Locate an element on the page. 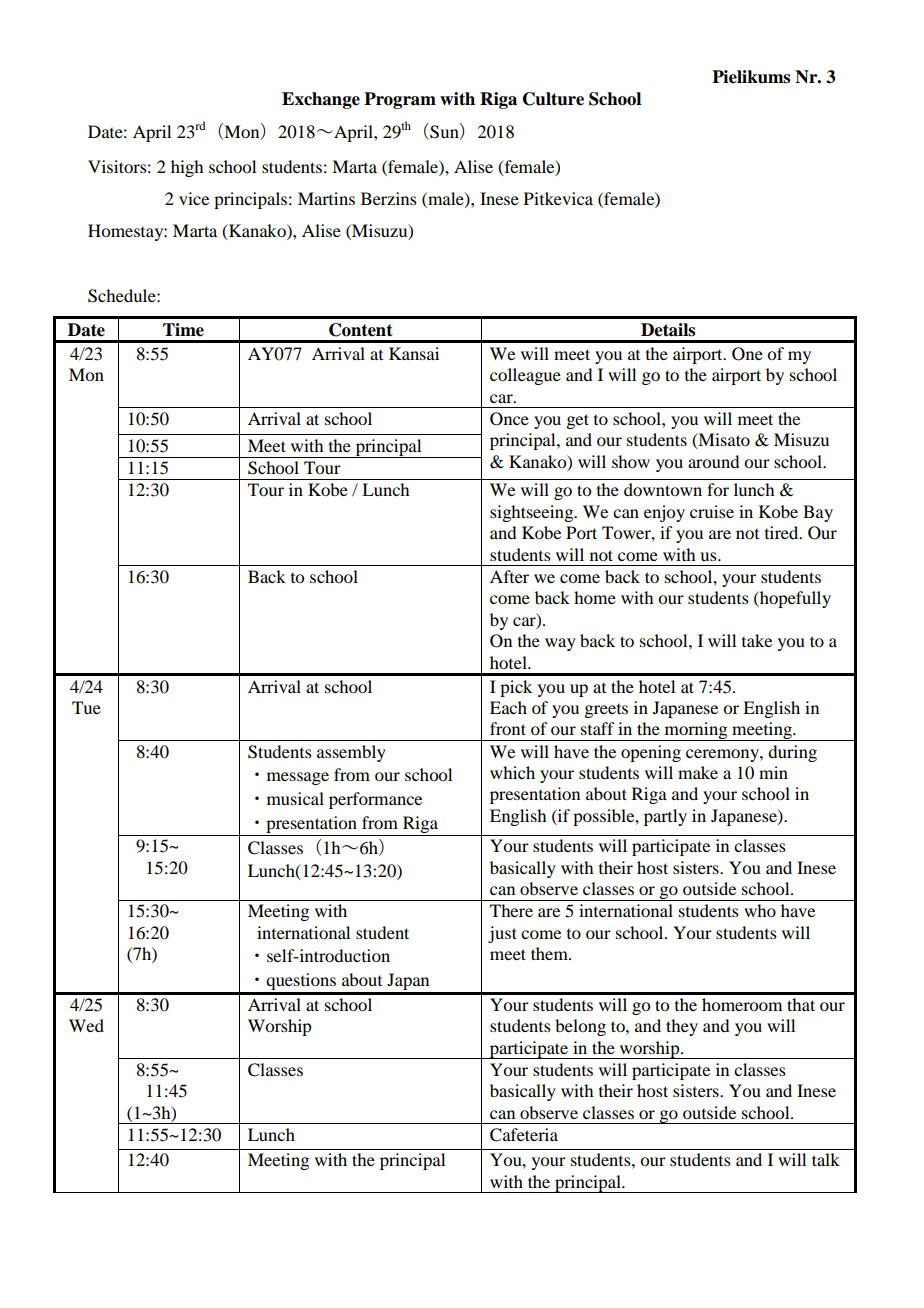 Image resolution: width=924 pixels, height=1308 pixels. After is located at coordinates (509, 576).
